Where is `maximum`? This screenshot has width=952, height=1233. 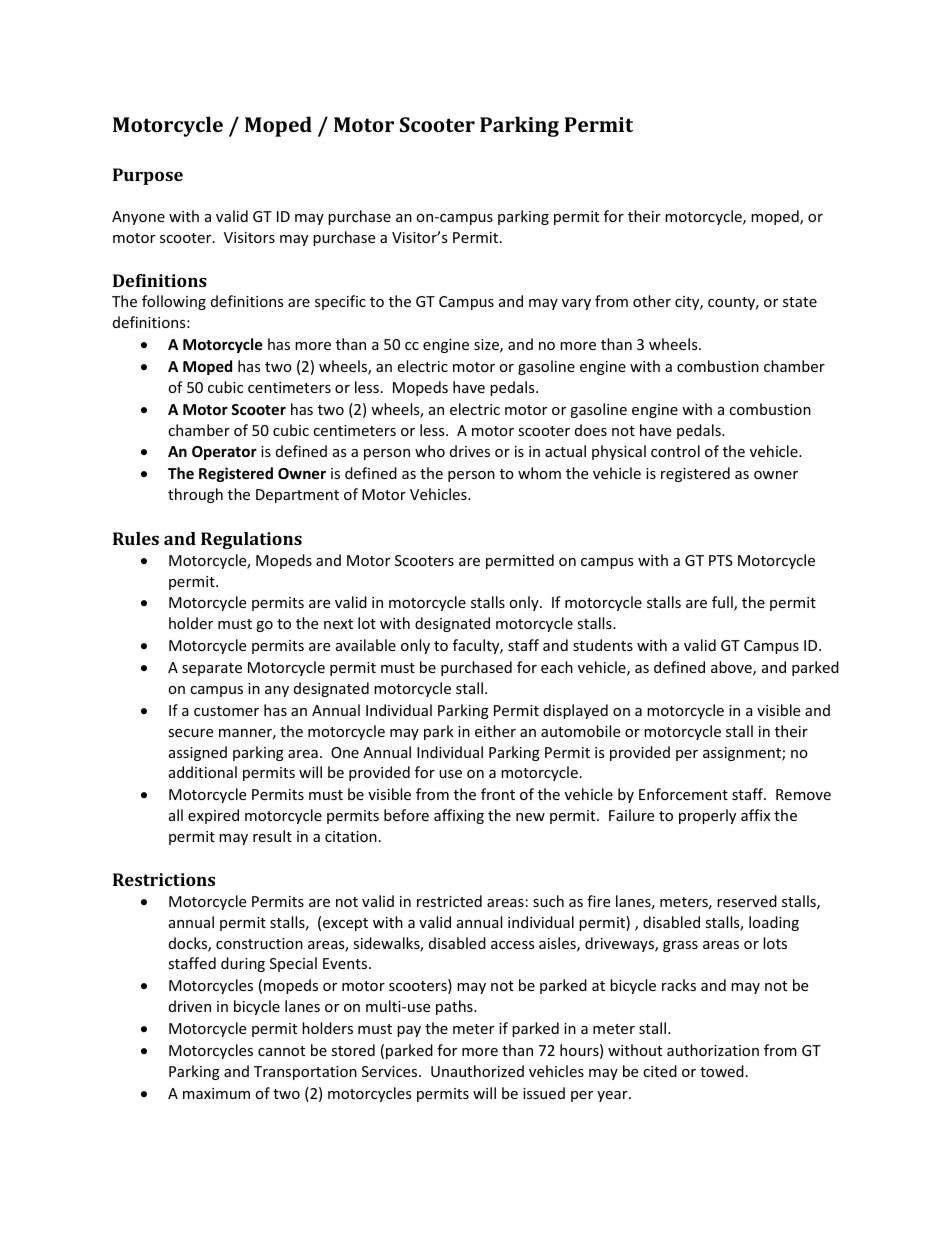
maximum is located at coordinates (216, 1093).
